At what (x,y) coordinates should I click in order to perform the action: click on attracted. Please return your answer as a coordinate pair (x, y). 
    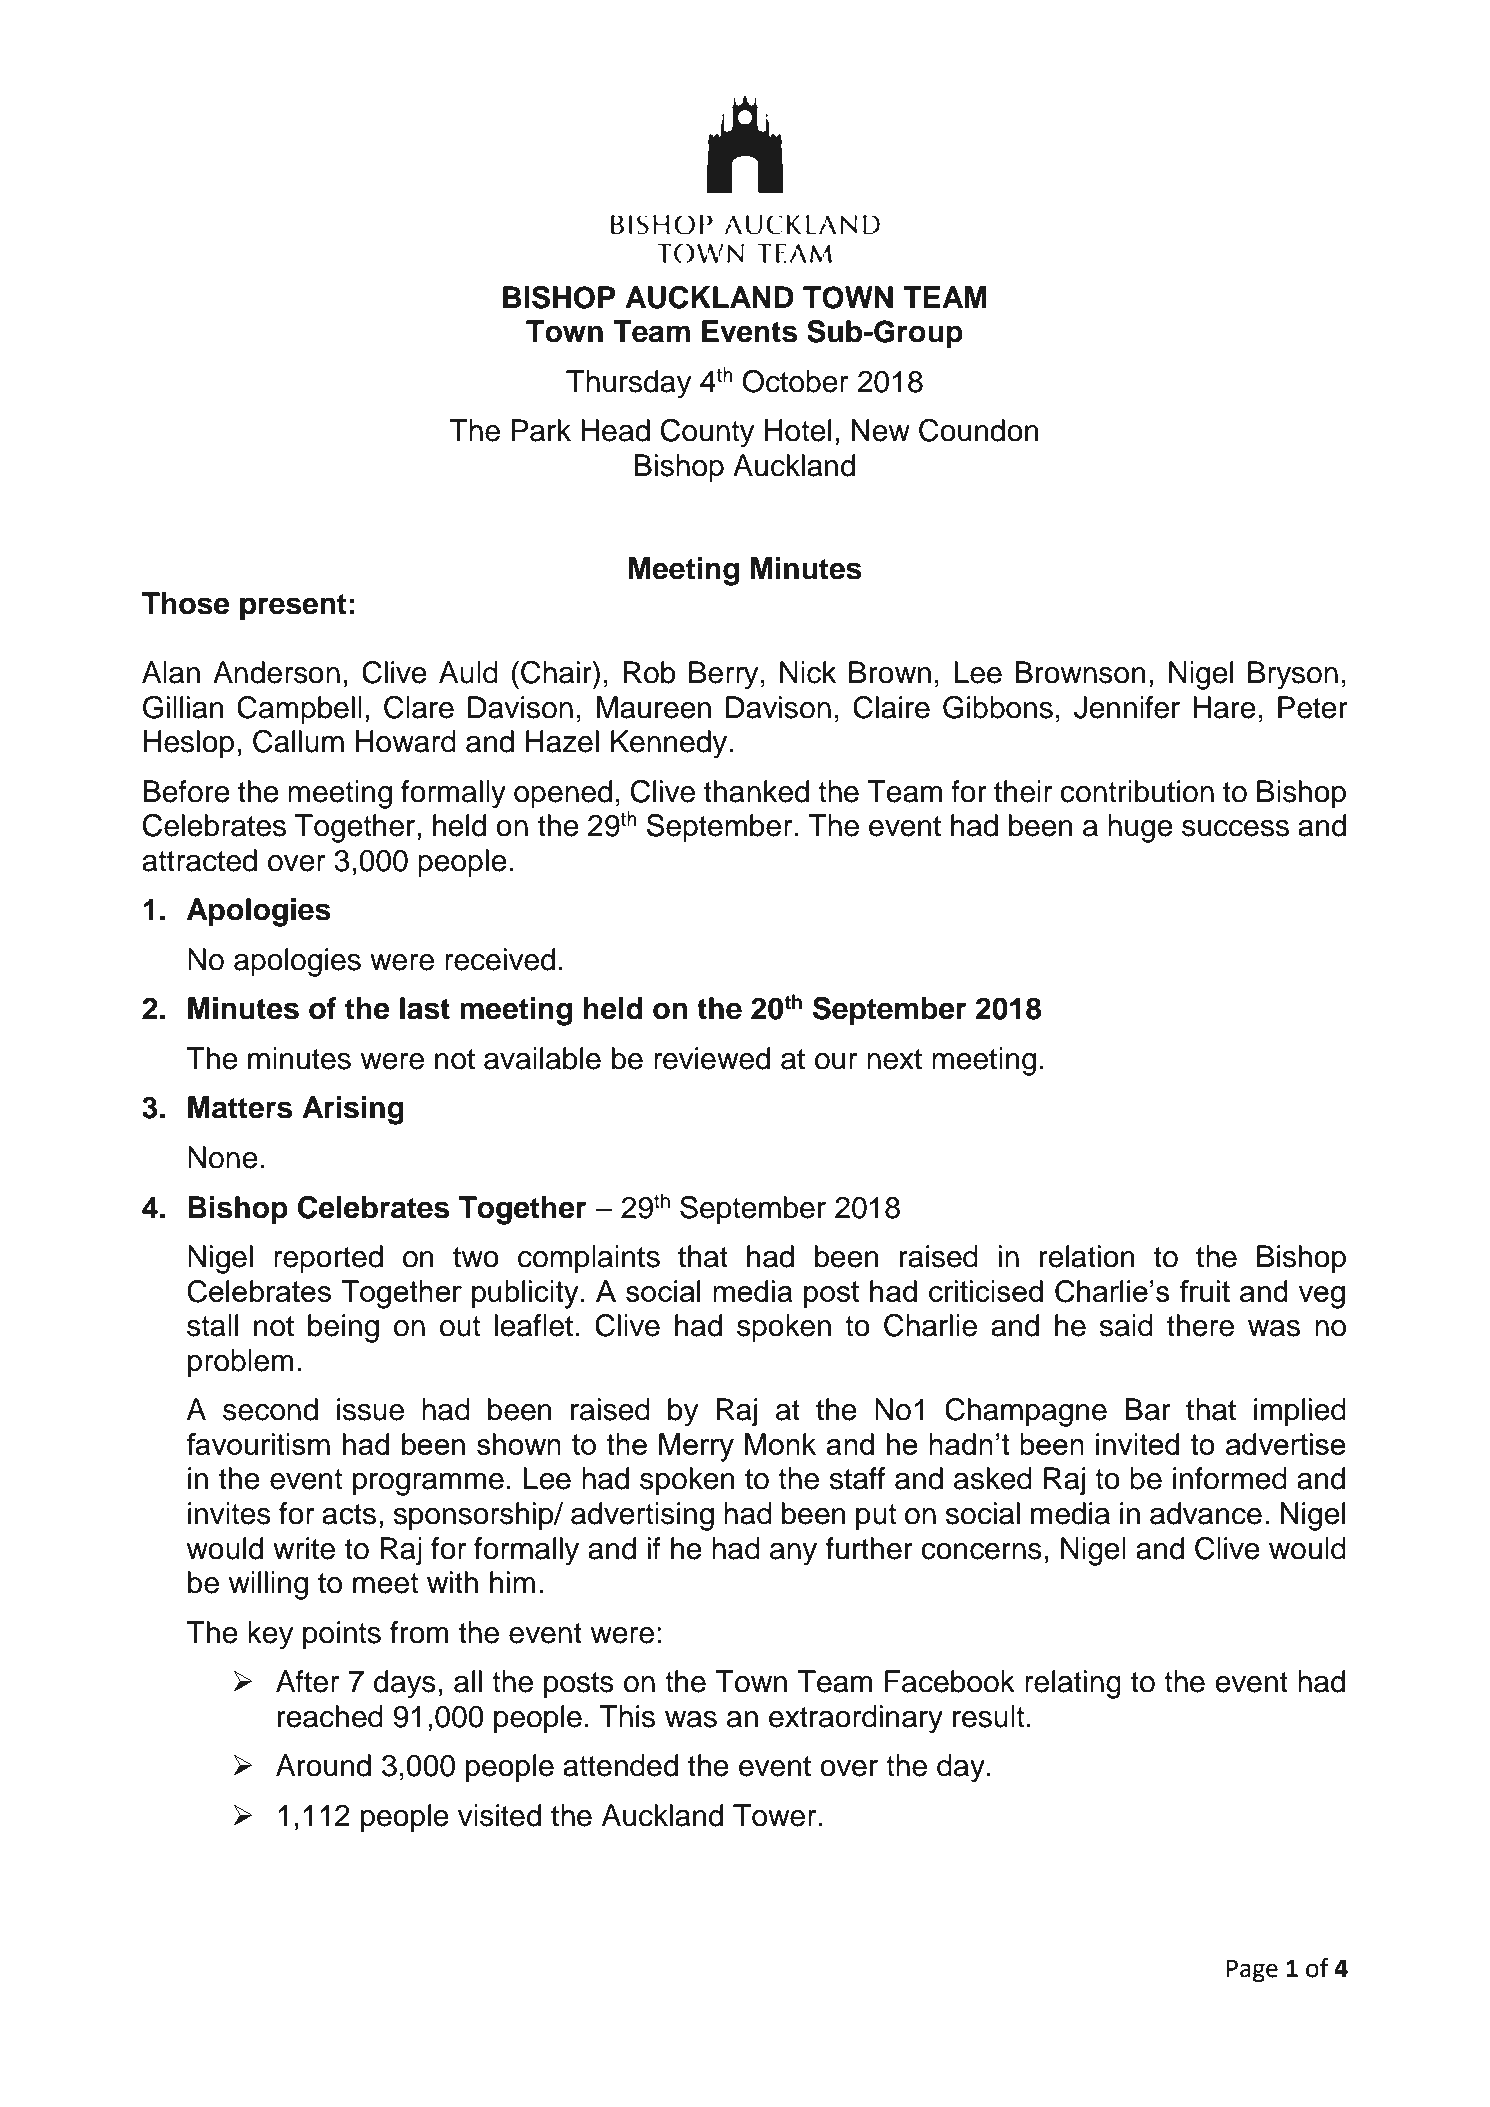
    Looking at the image, I should click on (199, 860).
